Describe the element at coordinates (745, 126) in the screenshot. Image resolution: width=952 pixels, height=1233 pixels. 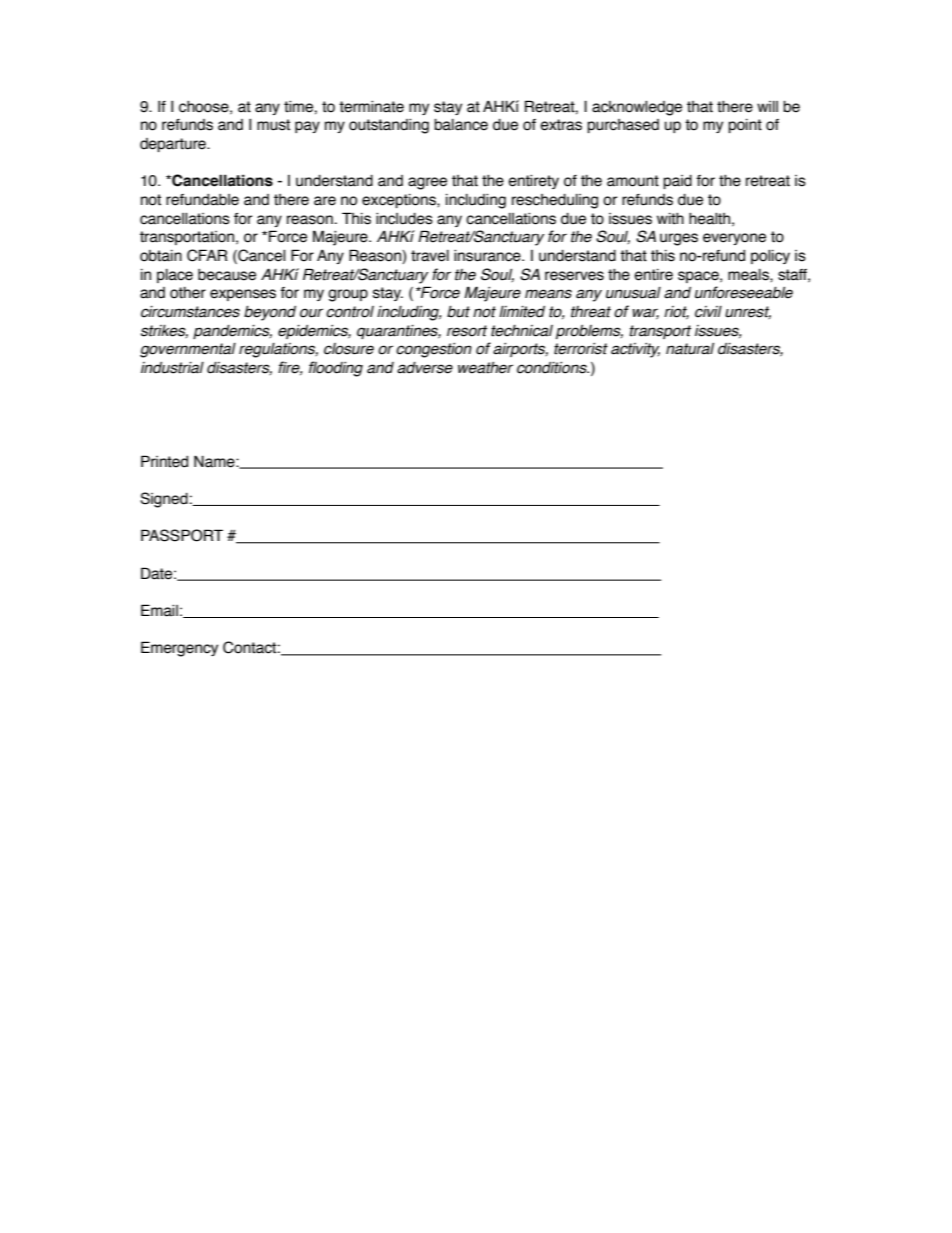
I see `point` at that location.
